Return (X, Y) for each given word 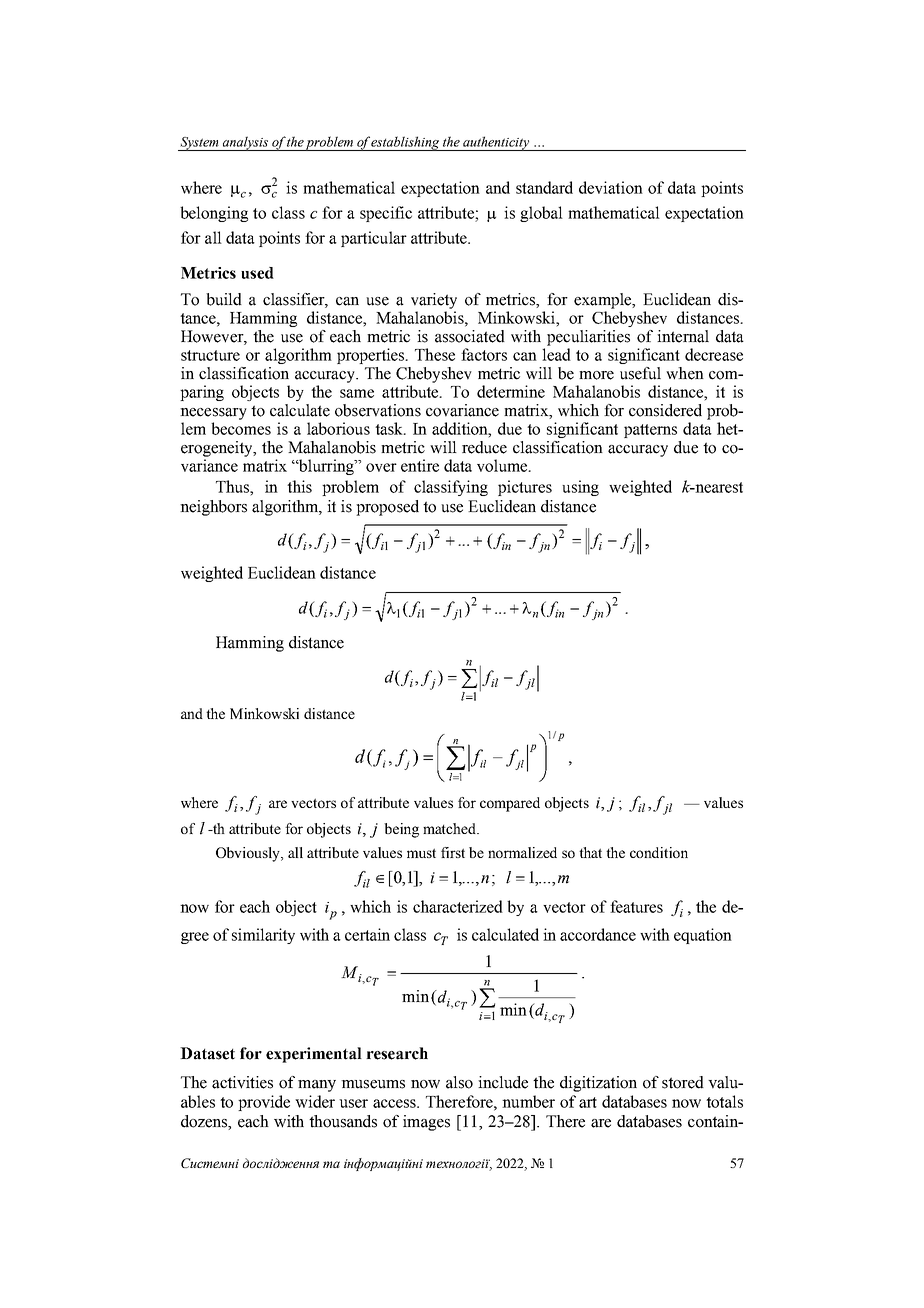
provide (264, 1103)
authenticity (496, 143)
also (459, 1082)
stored (683, 1082)
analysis (246, 143)
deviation (611, 187)
